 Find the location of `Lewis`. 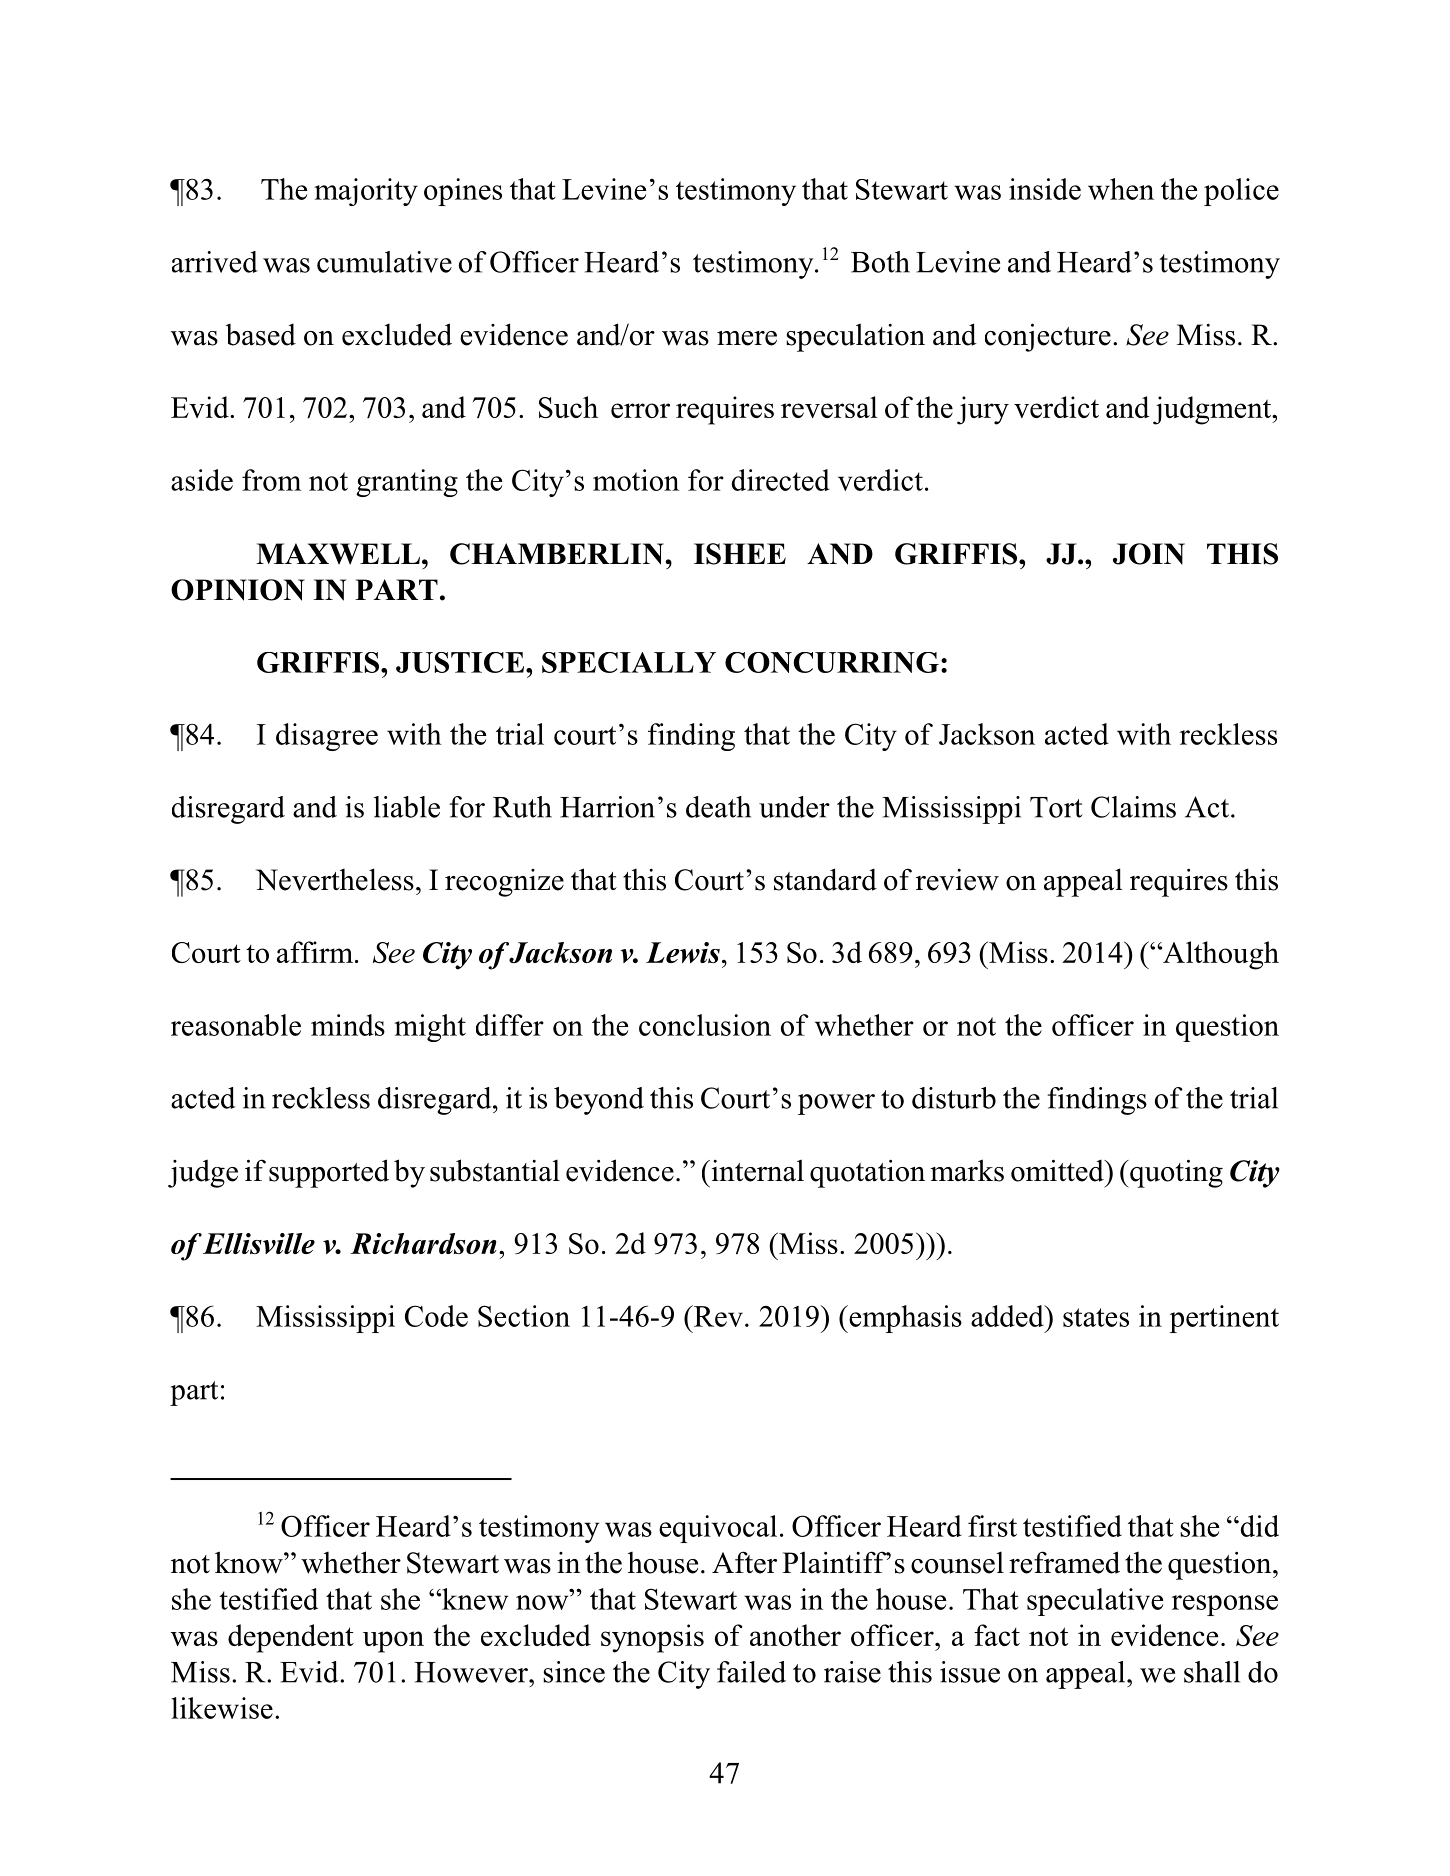

Lewis is located at coordinates (683, 952).
